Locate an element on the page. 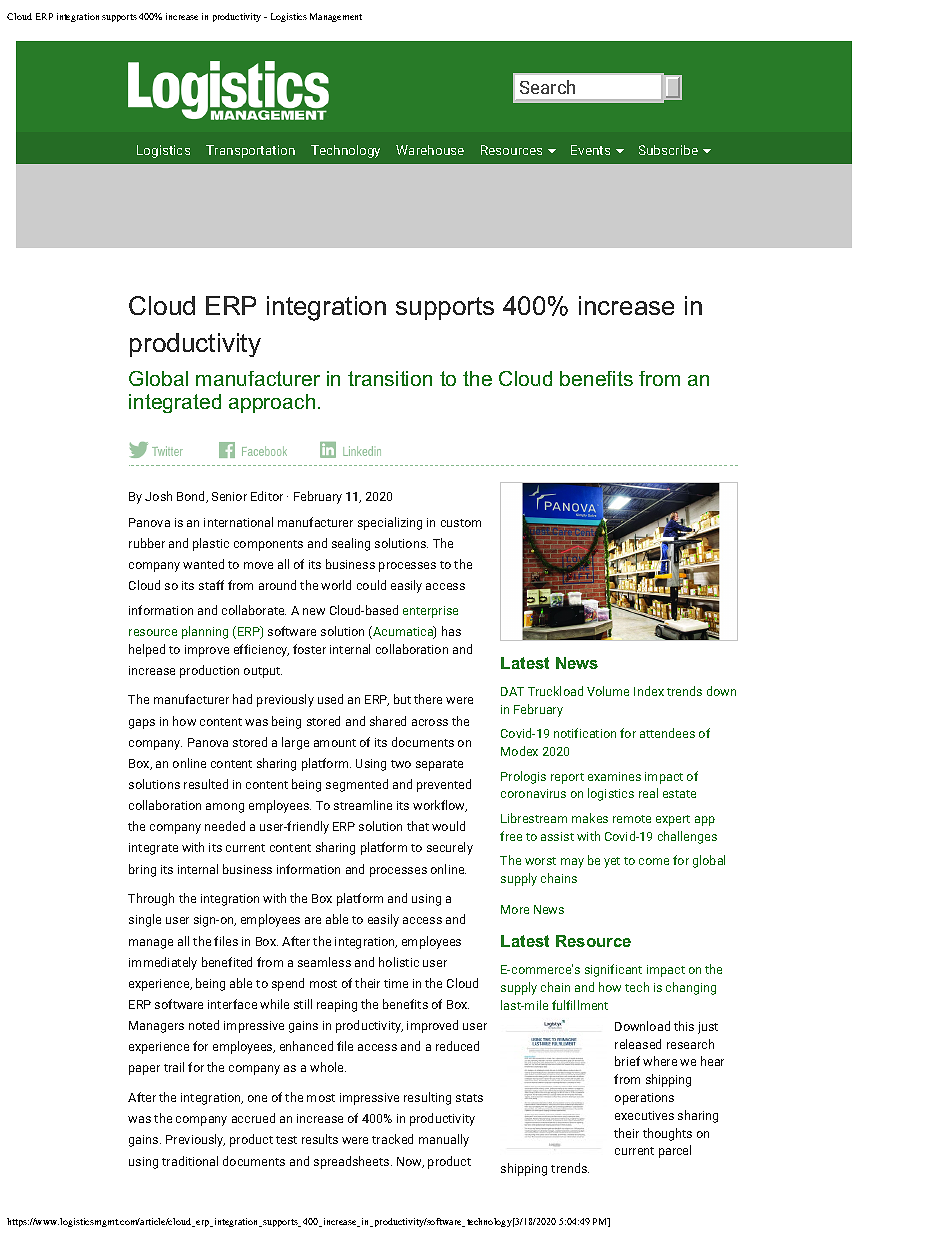 Image resolution: width=952 pixels, height=1233 pixels. manually is located at coordinates (444, 1140).
